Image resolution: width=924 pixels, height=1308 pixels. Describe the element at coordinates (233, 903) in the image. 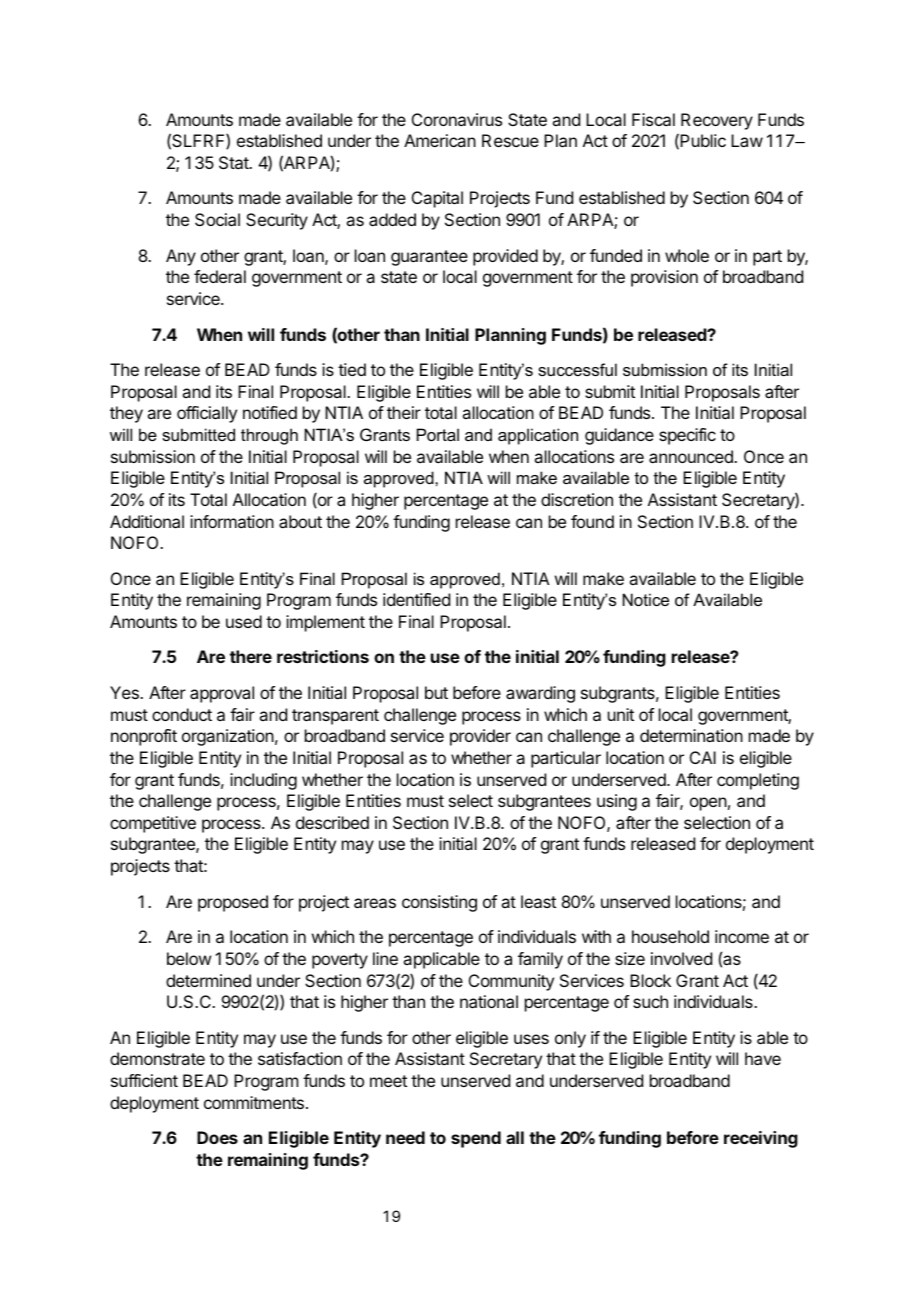

I see `proposed` at that location.
